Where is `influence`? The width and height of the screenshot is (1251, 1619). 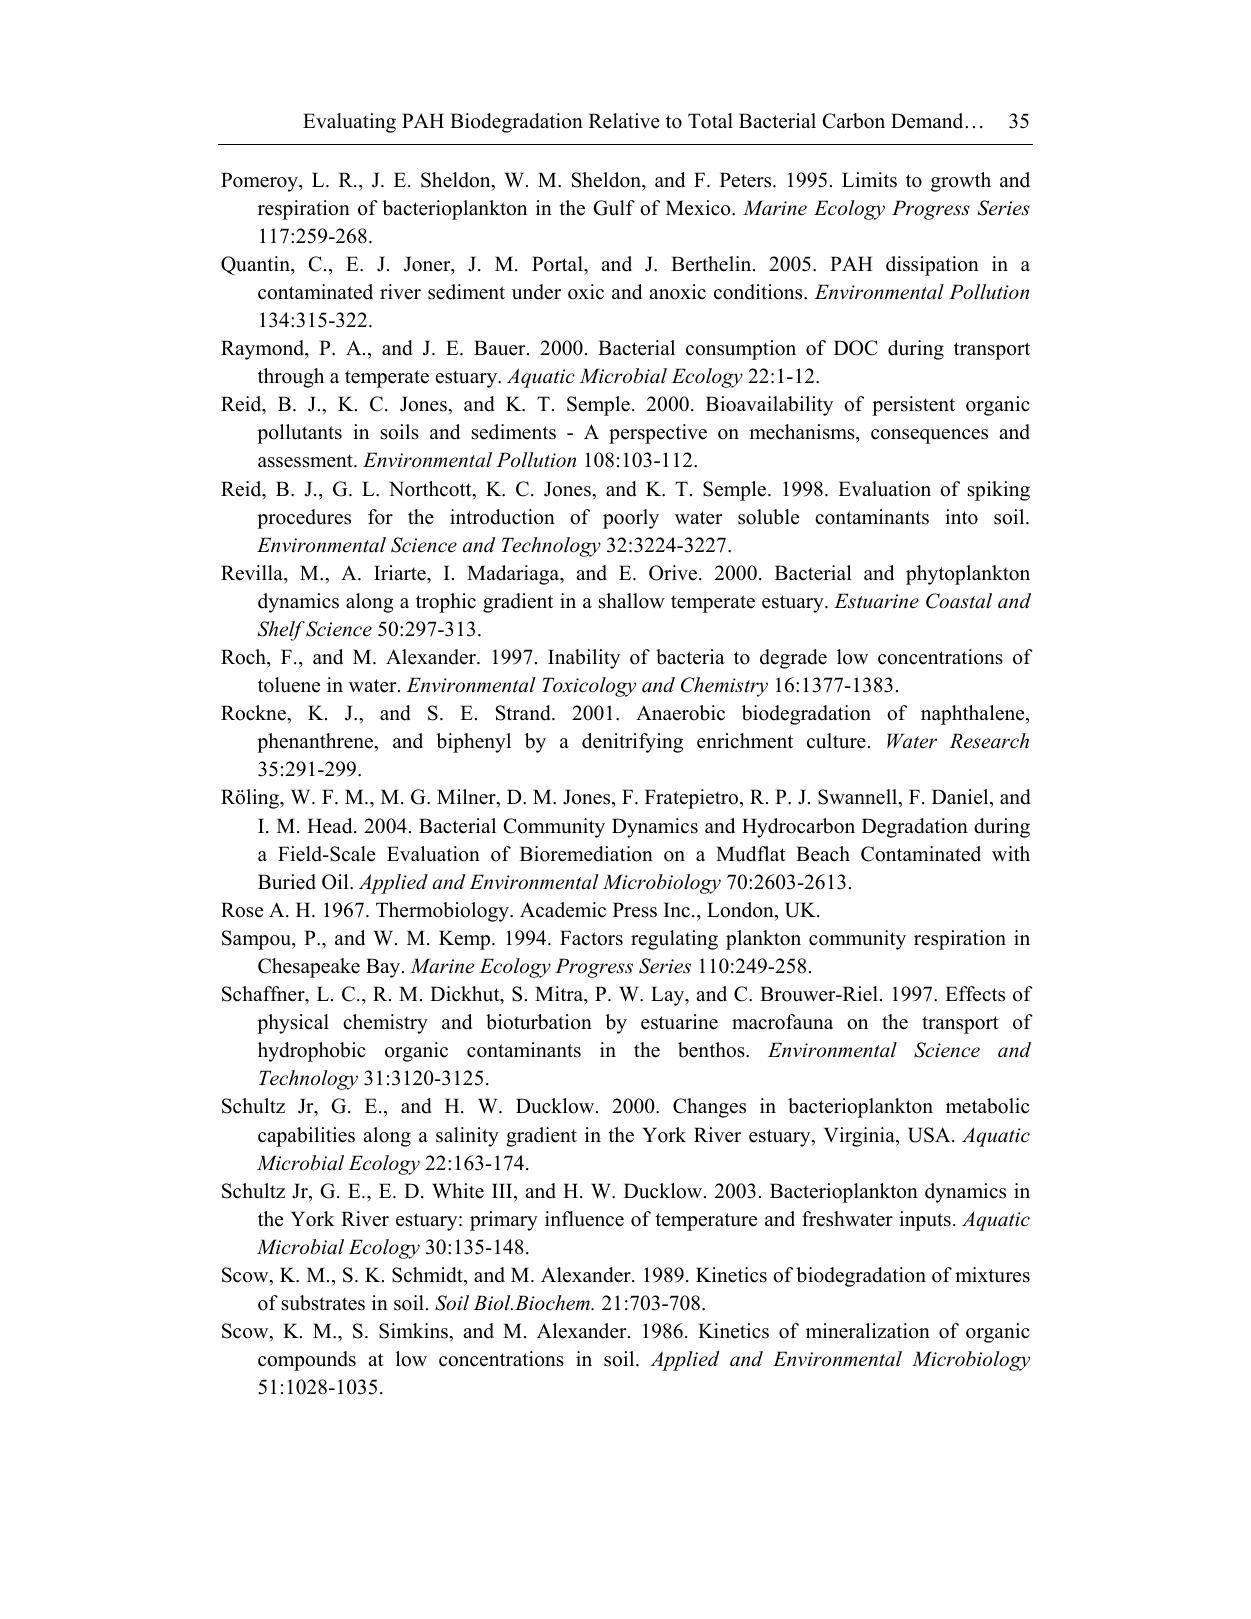
influence is located at coordinates (584, 1219).
